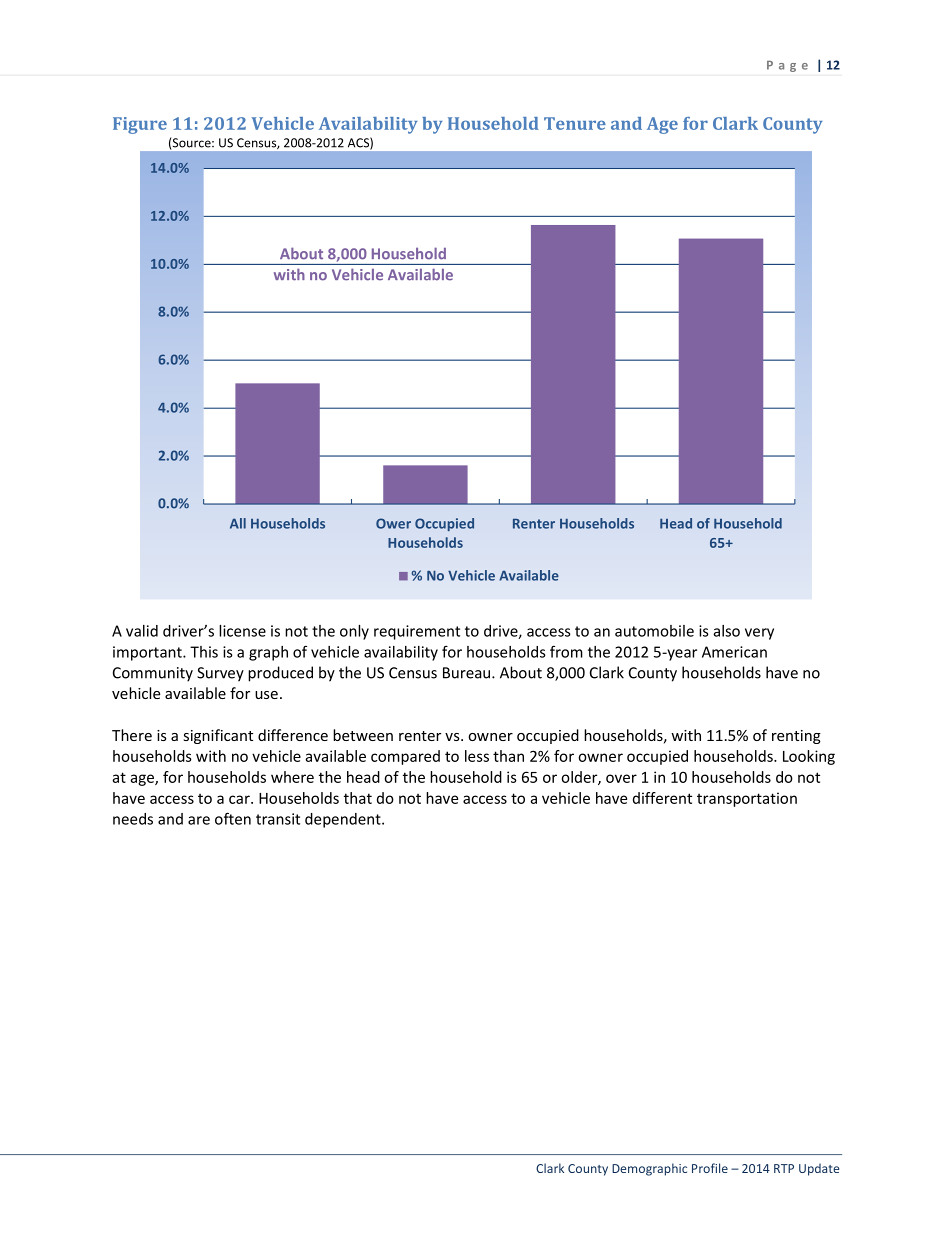  What do you see at coordinates (710, 1168) in the screenshot?
I see `Profile` at bounding box center [710, 1168].
